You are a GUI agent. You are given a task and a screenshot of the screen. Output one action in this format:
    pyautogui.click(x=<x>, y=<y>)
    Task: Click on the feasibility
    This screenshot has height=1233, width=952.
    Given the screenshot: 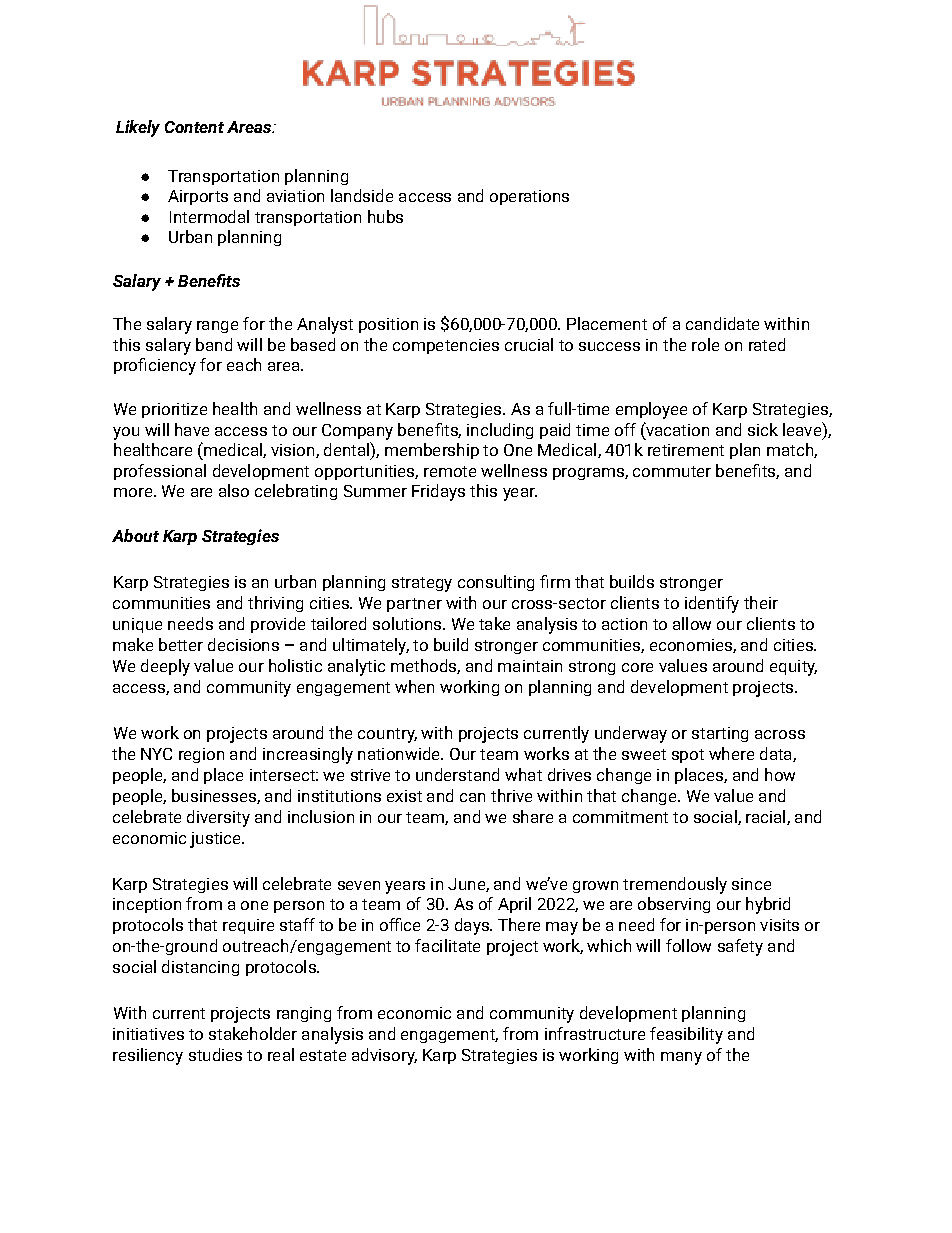 What is the action you would take?
    pyautogui.click(x=686, y=1035)
